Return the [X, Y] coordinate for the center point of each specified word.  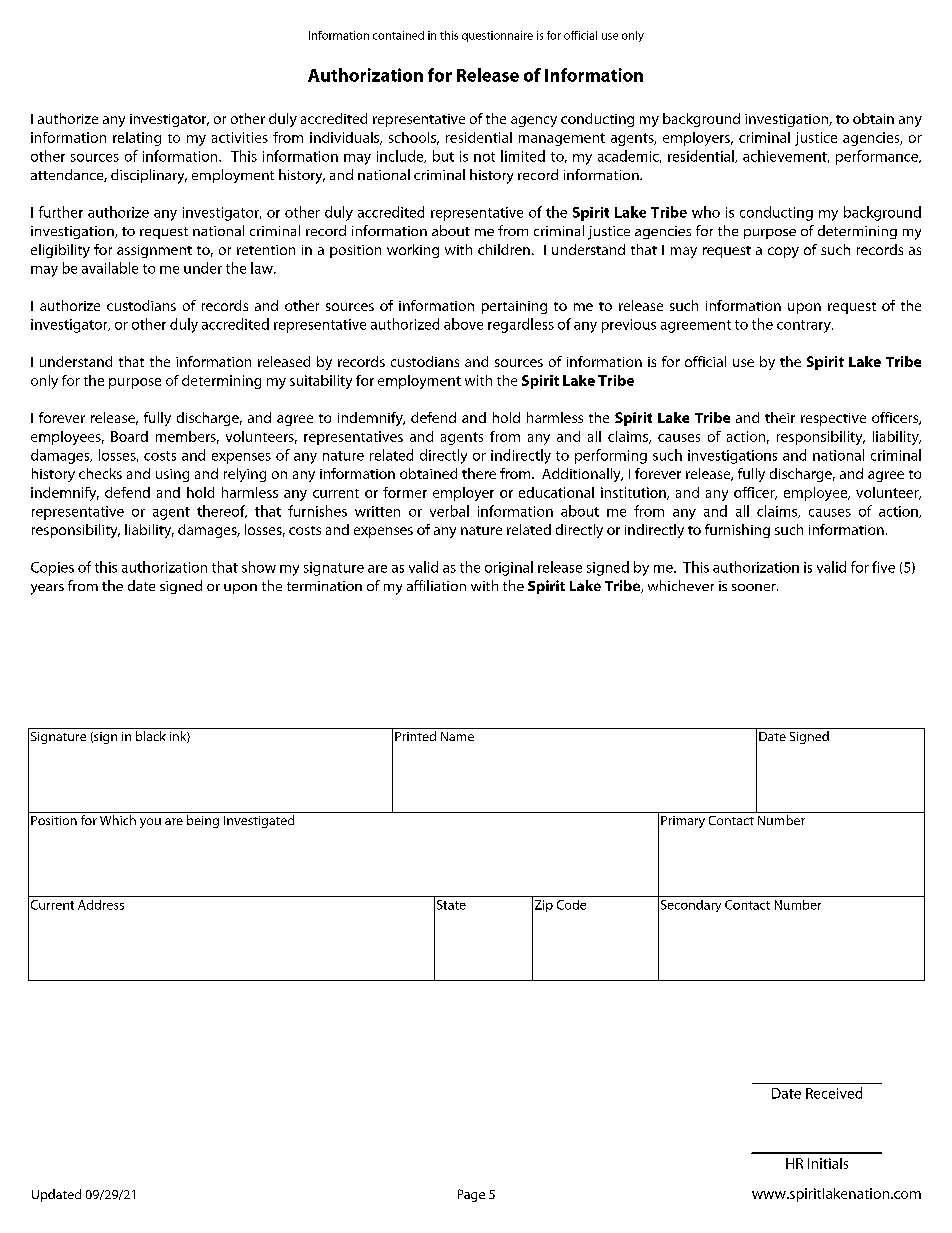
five [883, 567]
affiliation [436, 585]
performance [878, 157]
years [47, 589]
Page [471, 1195]
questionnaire [497, 36]
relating [137, 139]
